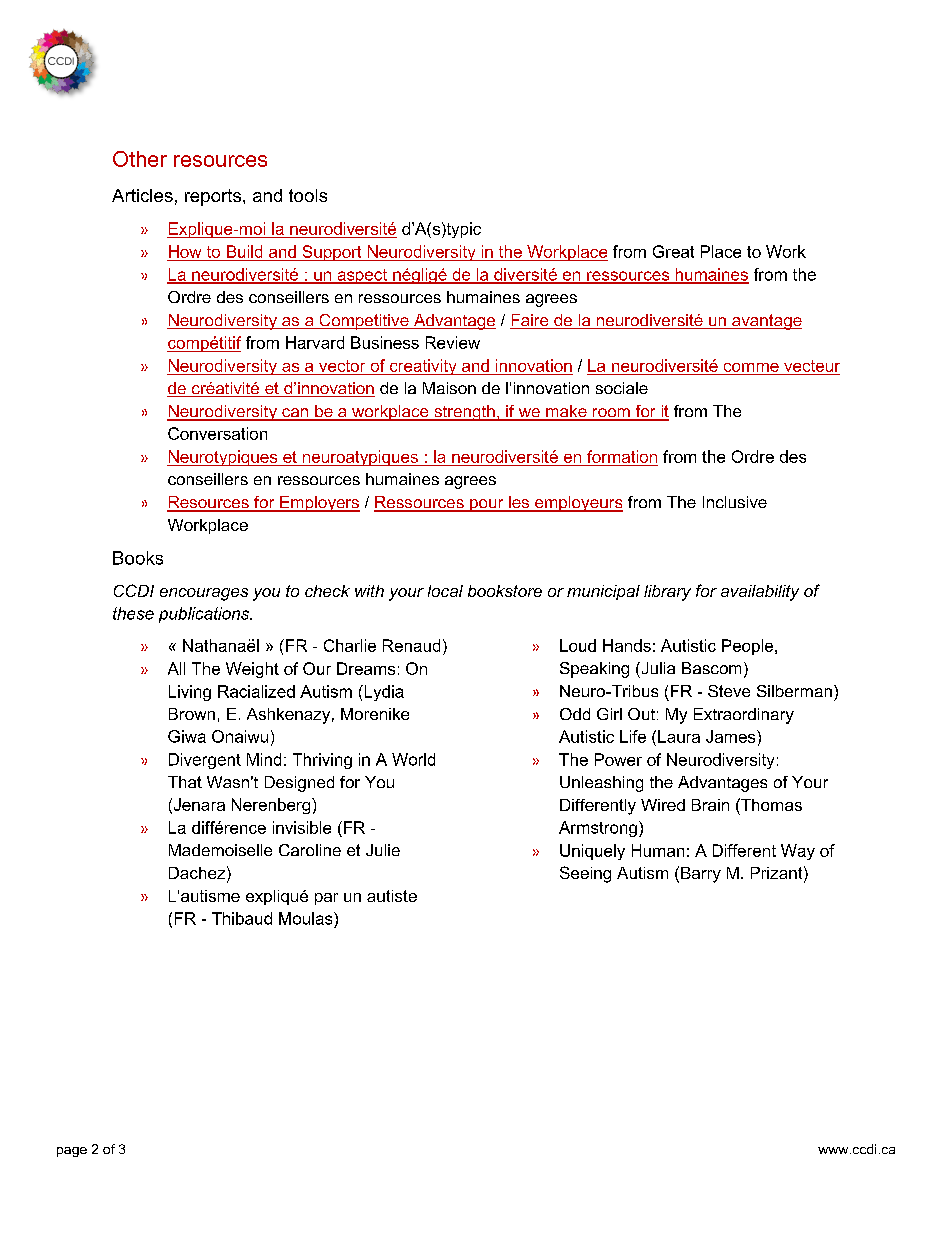 Image resolution: width=952 pixels, height=1233 pixels. I want to click on Great, so click(673, 251).
